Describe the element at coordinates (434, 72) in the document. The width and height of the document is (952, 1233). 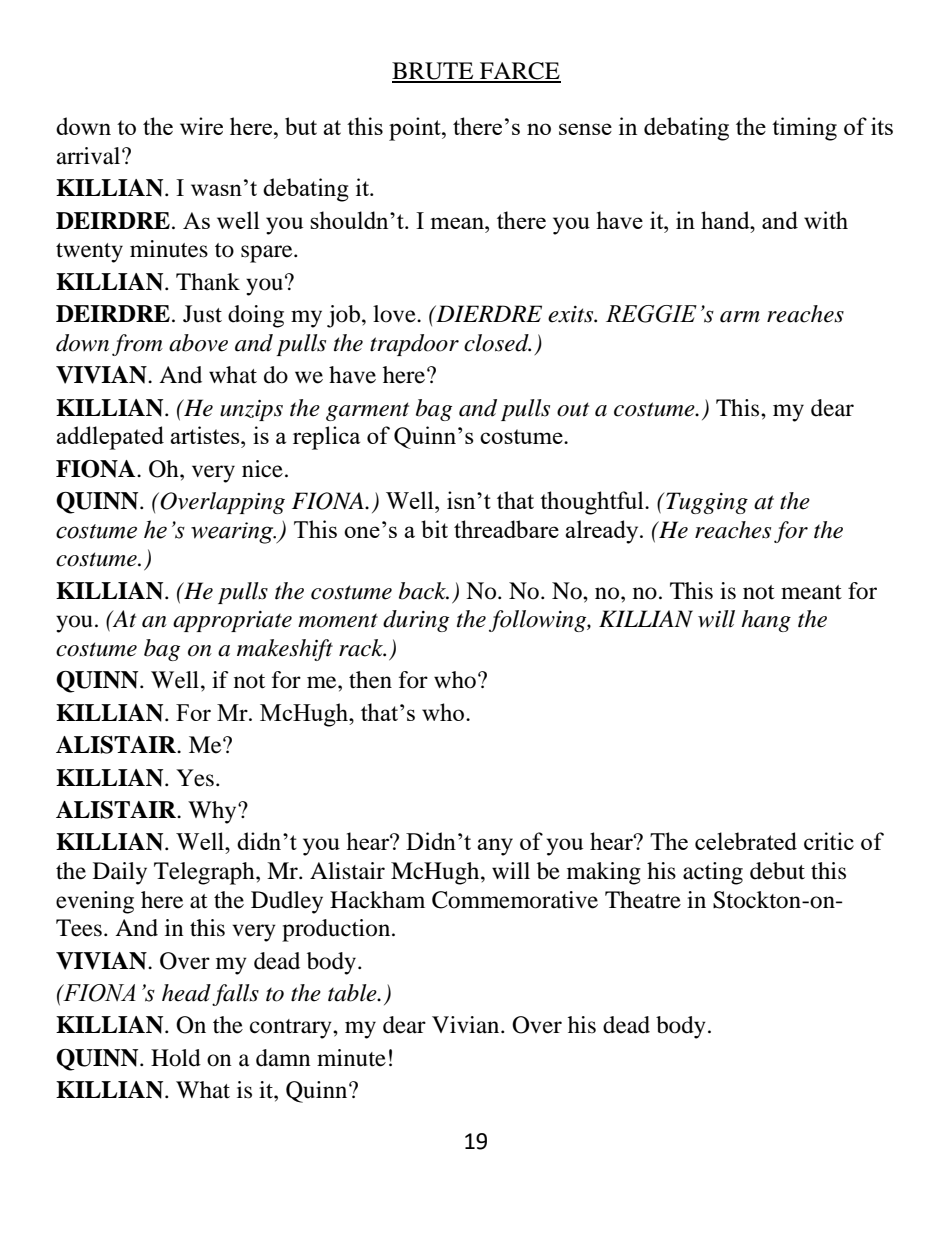
I see `BRUTE` at that location.
